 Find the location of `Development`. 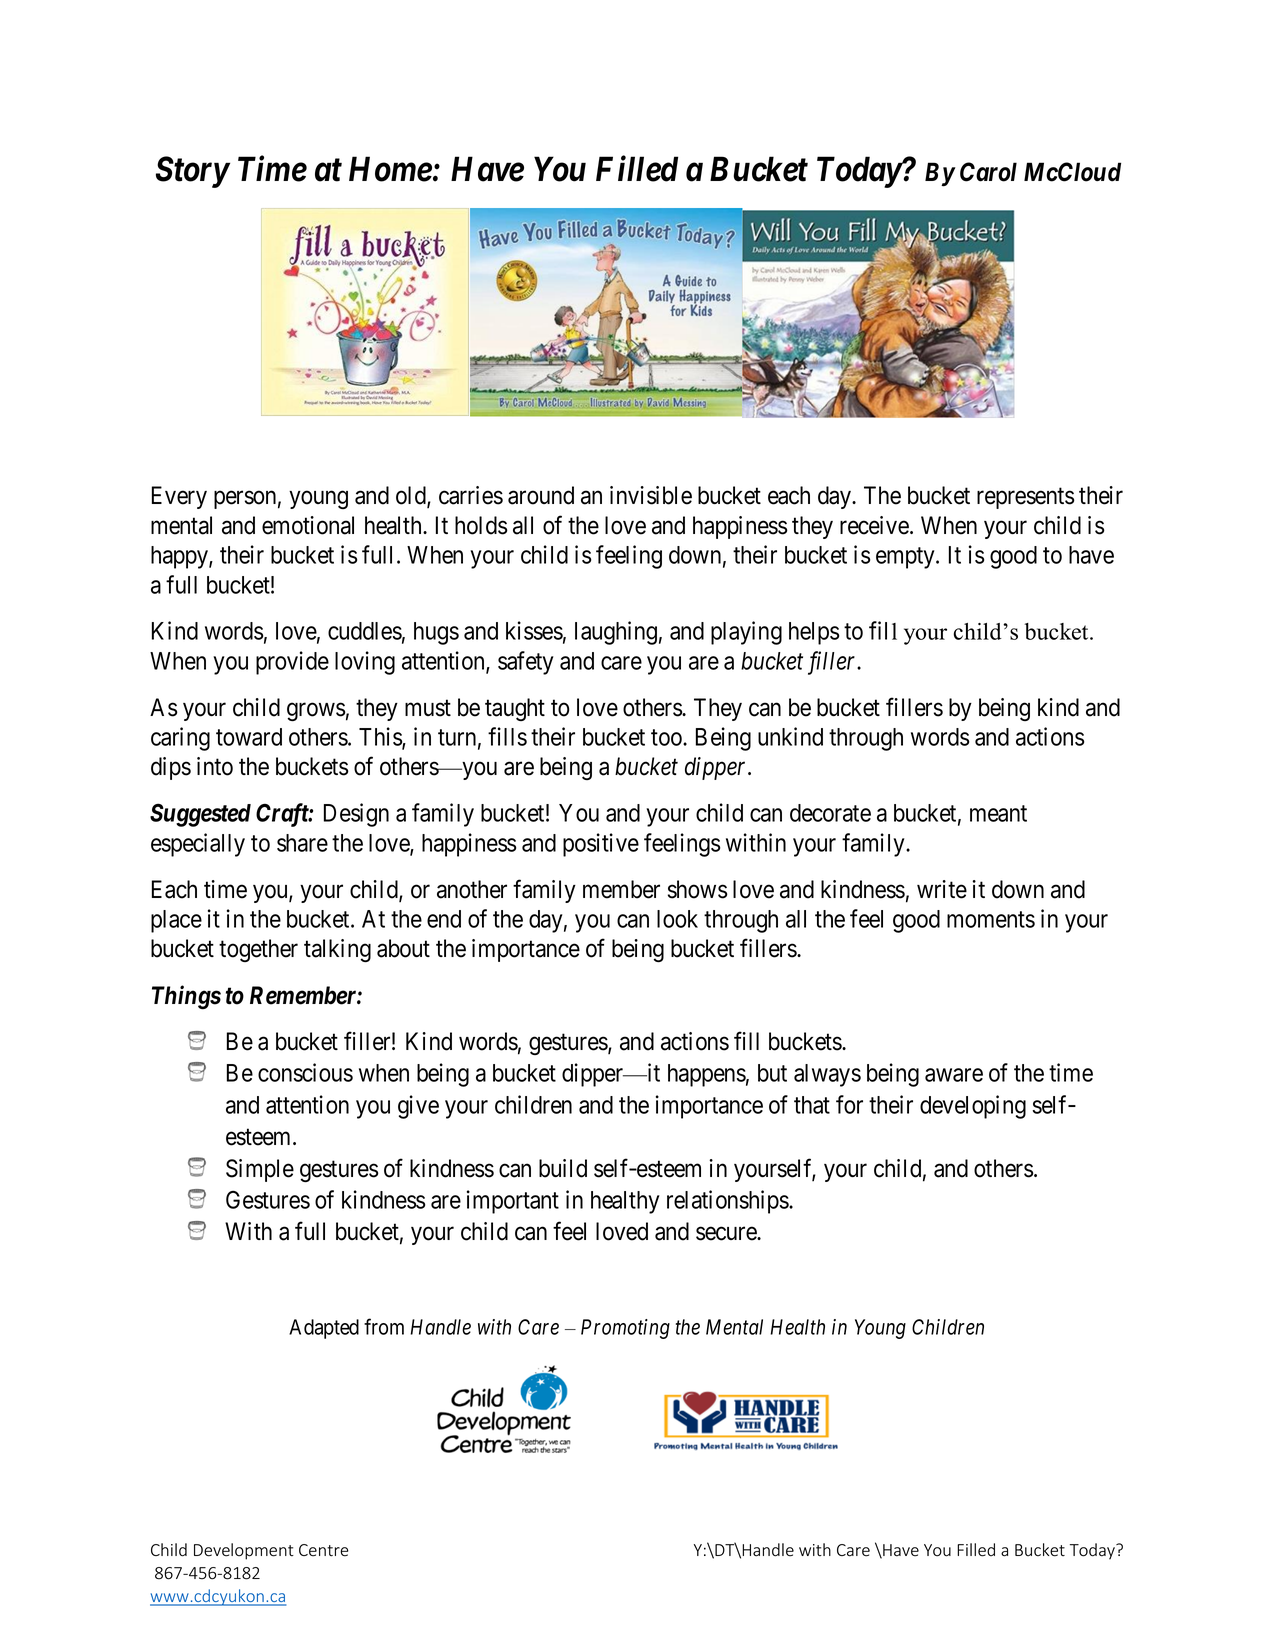

Development is located at coordinates (244, 1551).
